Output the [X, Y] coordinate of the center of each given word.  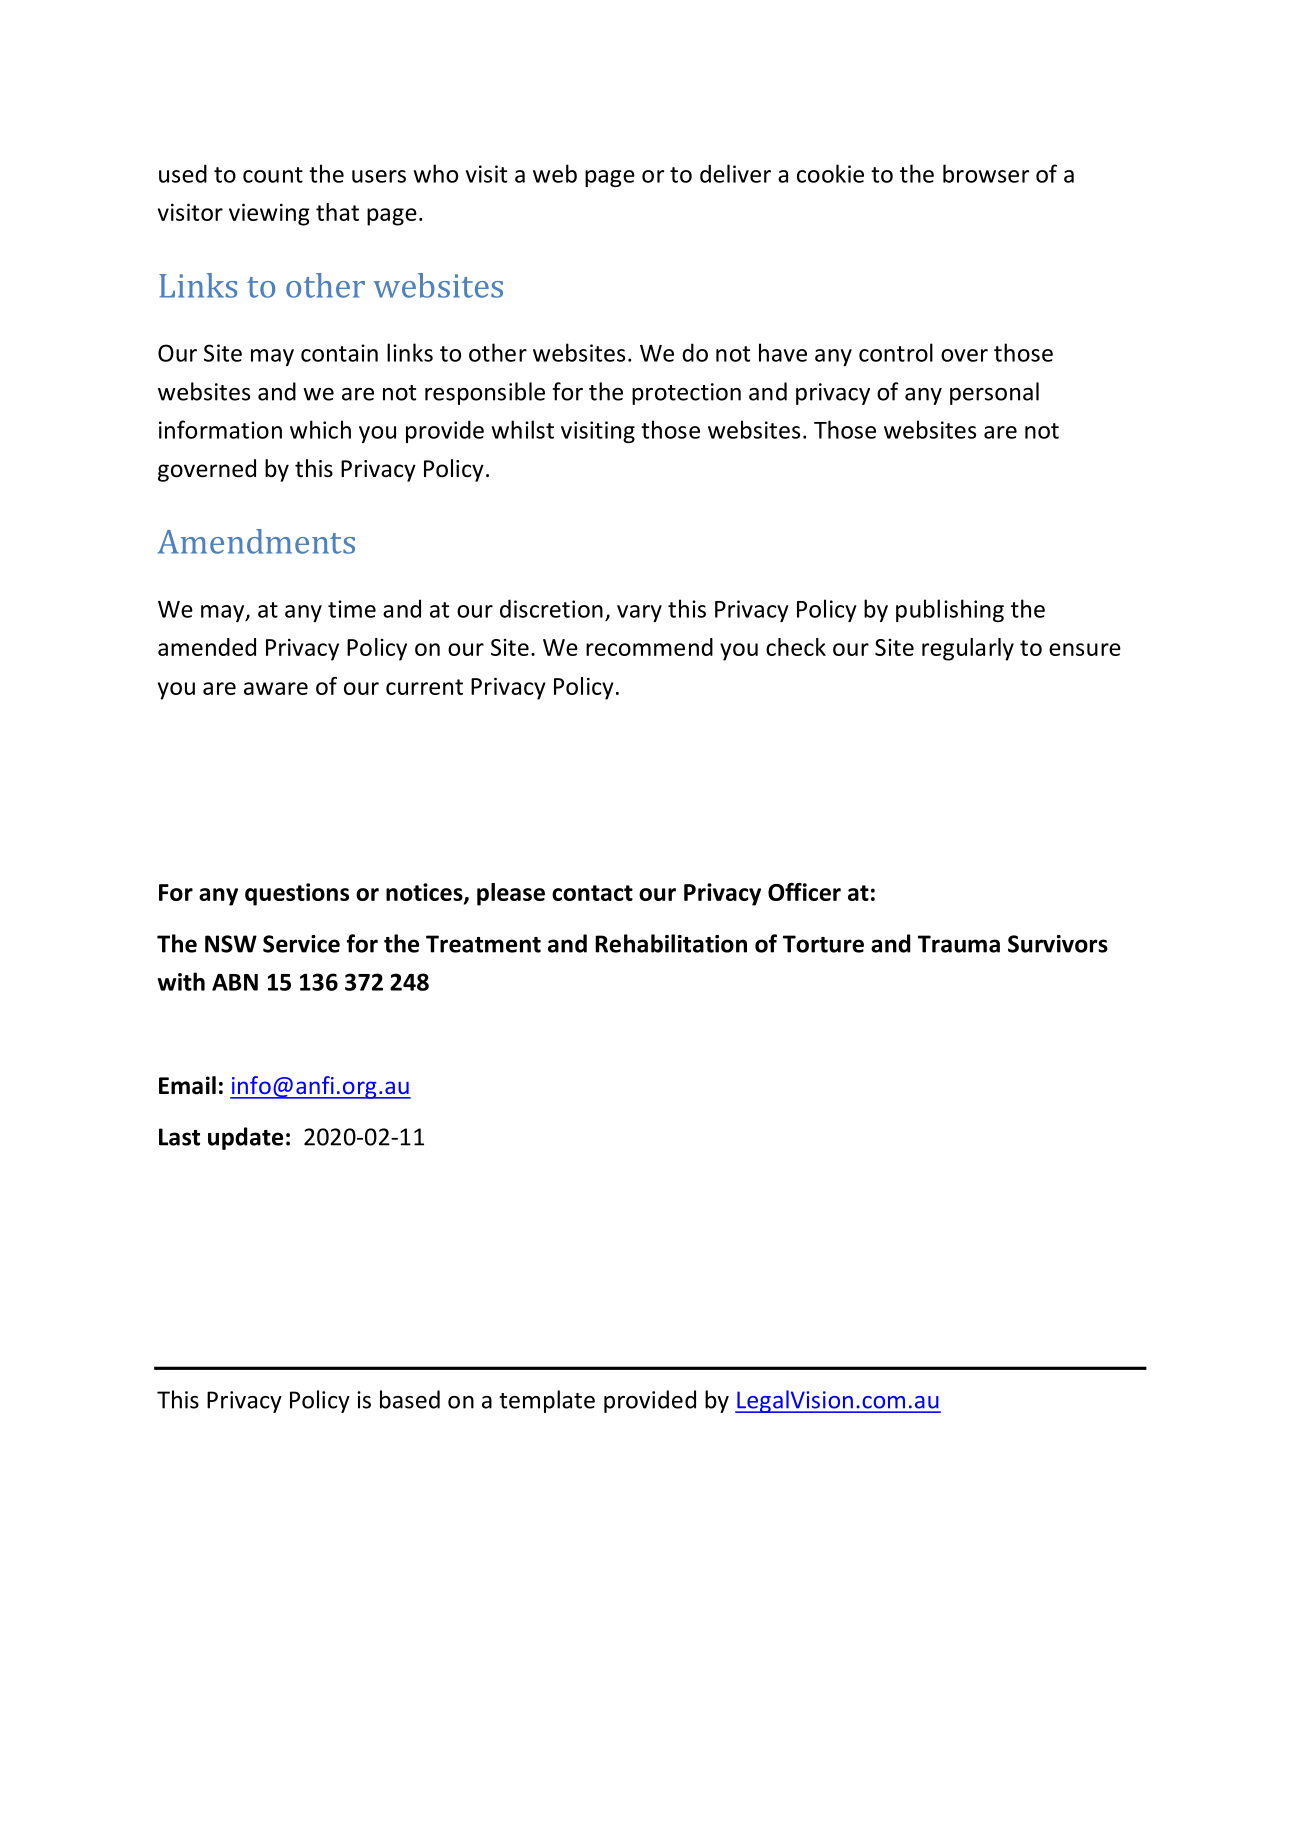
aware [276, 688]
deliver [735, 173]
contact [592, 893]
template [547, 1401]
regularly [968, 649]
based [410, 1399]
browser [986, 173]
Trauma [959, 944]
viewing [269, 214]
